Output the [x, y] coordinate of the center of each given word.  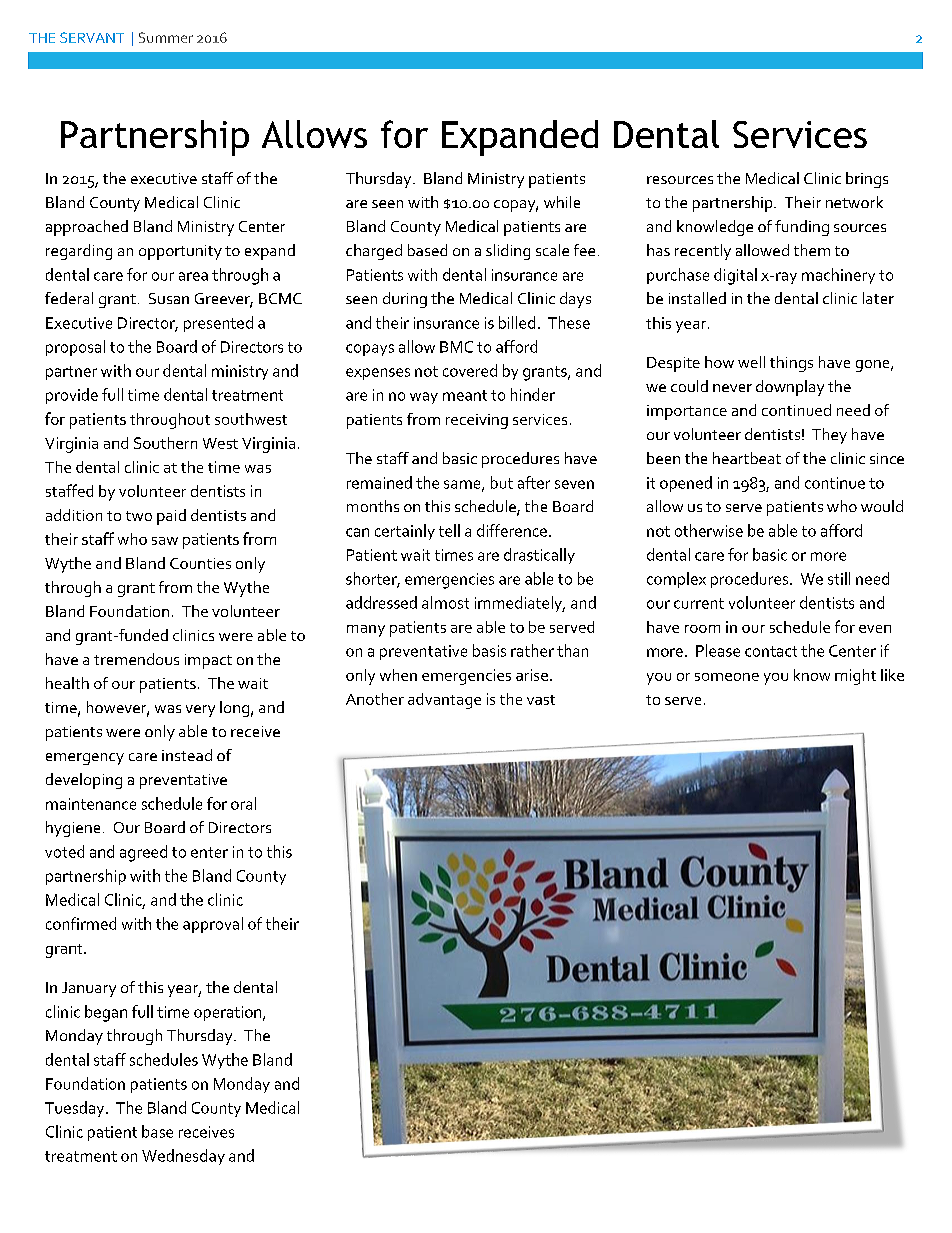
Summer [166, 37]
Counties [200, 563]
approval [213, 925]
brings [867, 180]
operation [229, 1013]
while [562, 202]
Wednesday [183, 1157]
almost [445, 602]
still [839, 578]
